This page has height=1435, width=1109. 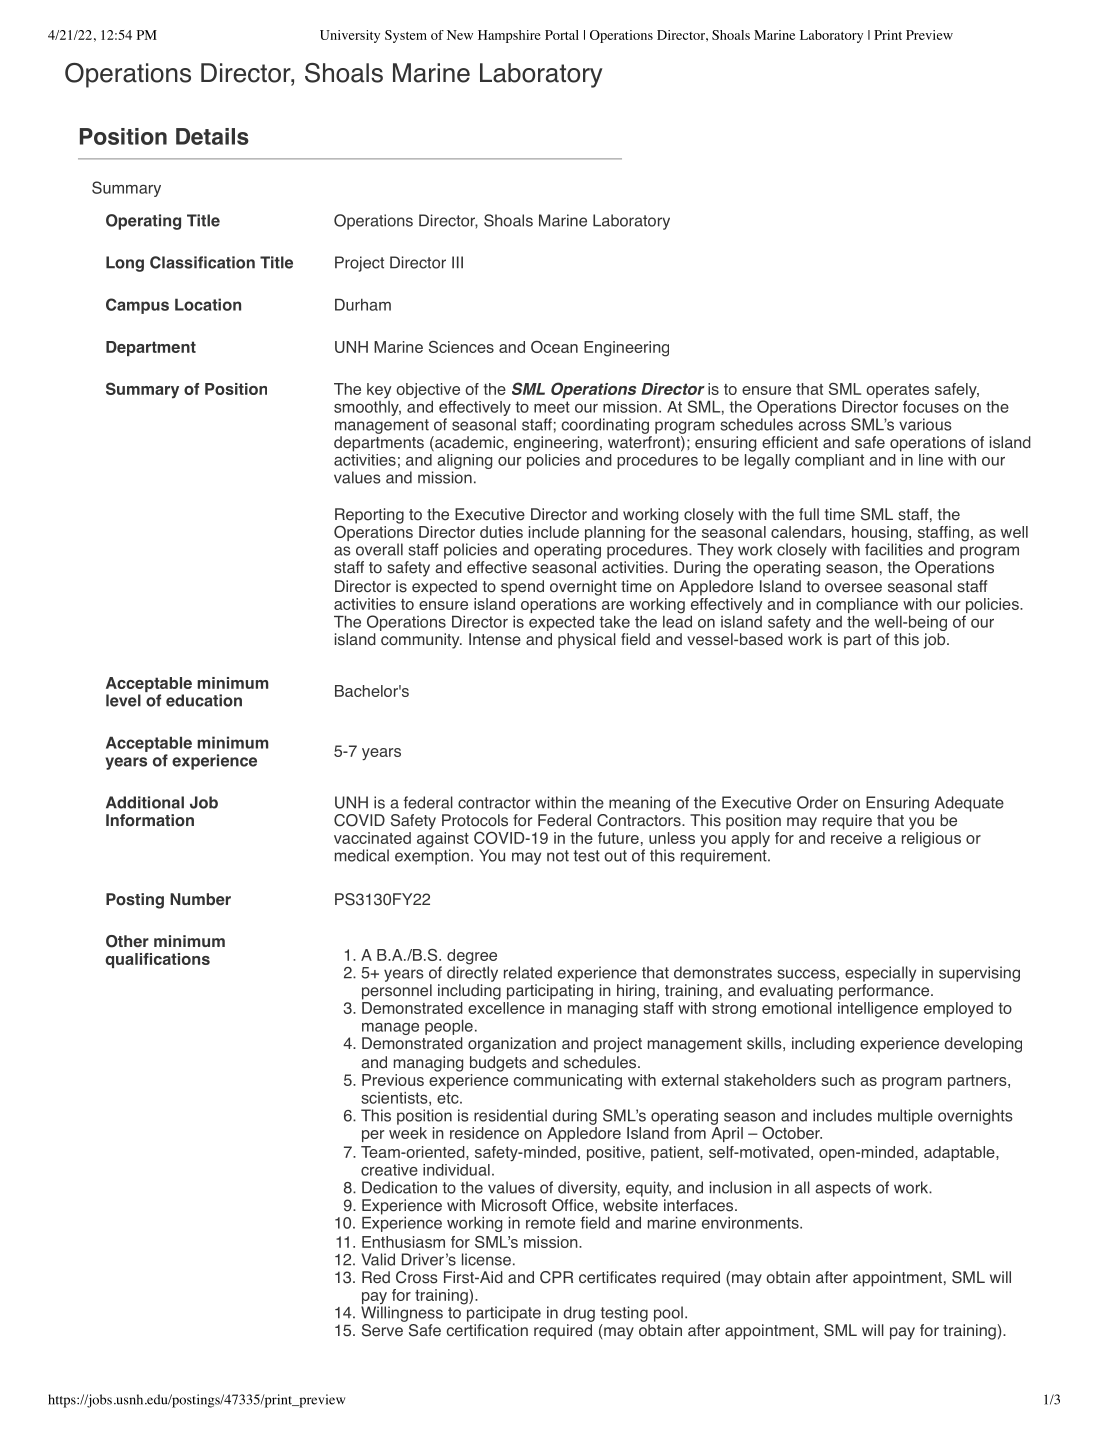 What do you see at coordinates (509, 36) in the page?
I see `Hampshire` at bounding box center [509, 36].
